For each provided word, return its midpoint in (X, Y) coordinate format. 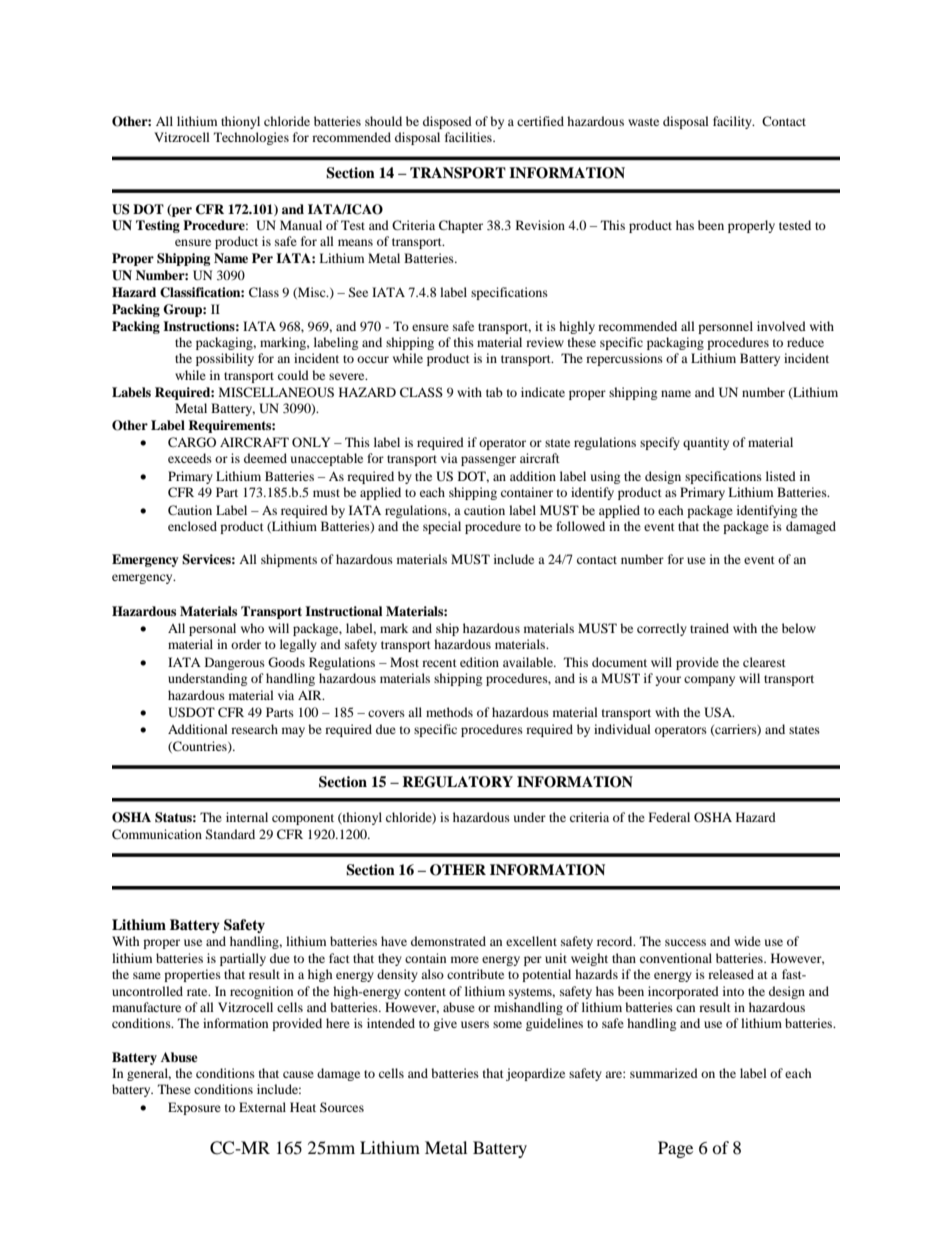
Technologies (251, 138)
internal (247, 817)
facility (733, 122)
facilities (469, 137)
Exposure (194, 1108)
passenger (488, 461)
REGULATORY (457, 782)
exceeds (190, 458)
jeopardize (535, 1074)
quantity (706, 443)
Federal (669, 817)
